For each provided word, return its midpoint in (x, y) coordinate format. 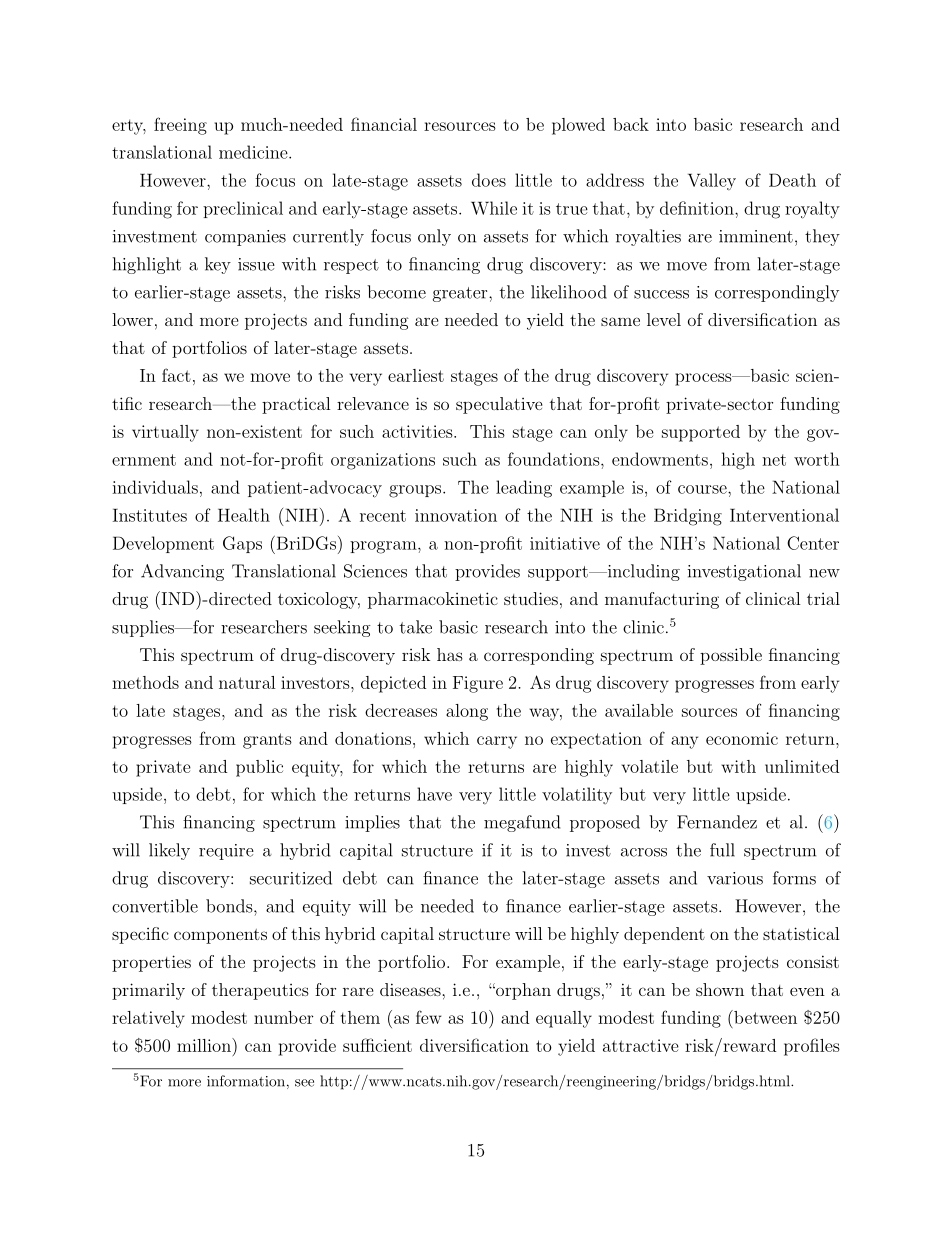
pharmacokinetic (433, 600)
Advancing (182, 572)
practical (296, 405)
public (259, 768)
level (664, 319)
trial (823, 598)
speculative (499, 405)
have (434, 794)
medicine (254, 152)
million (205, 1045)
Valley (712, 181)
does (489, 180)
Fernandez (717, 822)
